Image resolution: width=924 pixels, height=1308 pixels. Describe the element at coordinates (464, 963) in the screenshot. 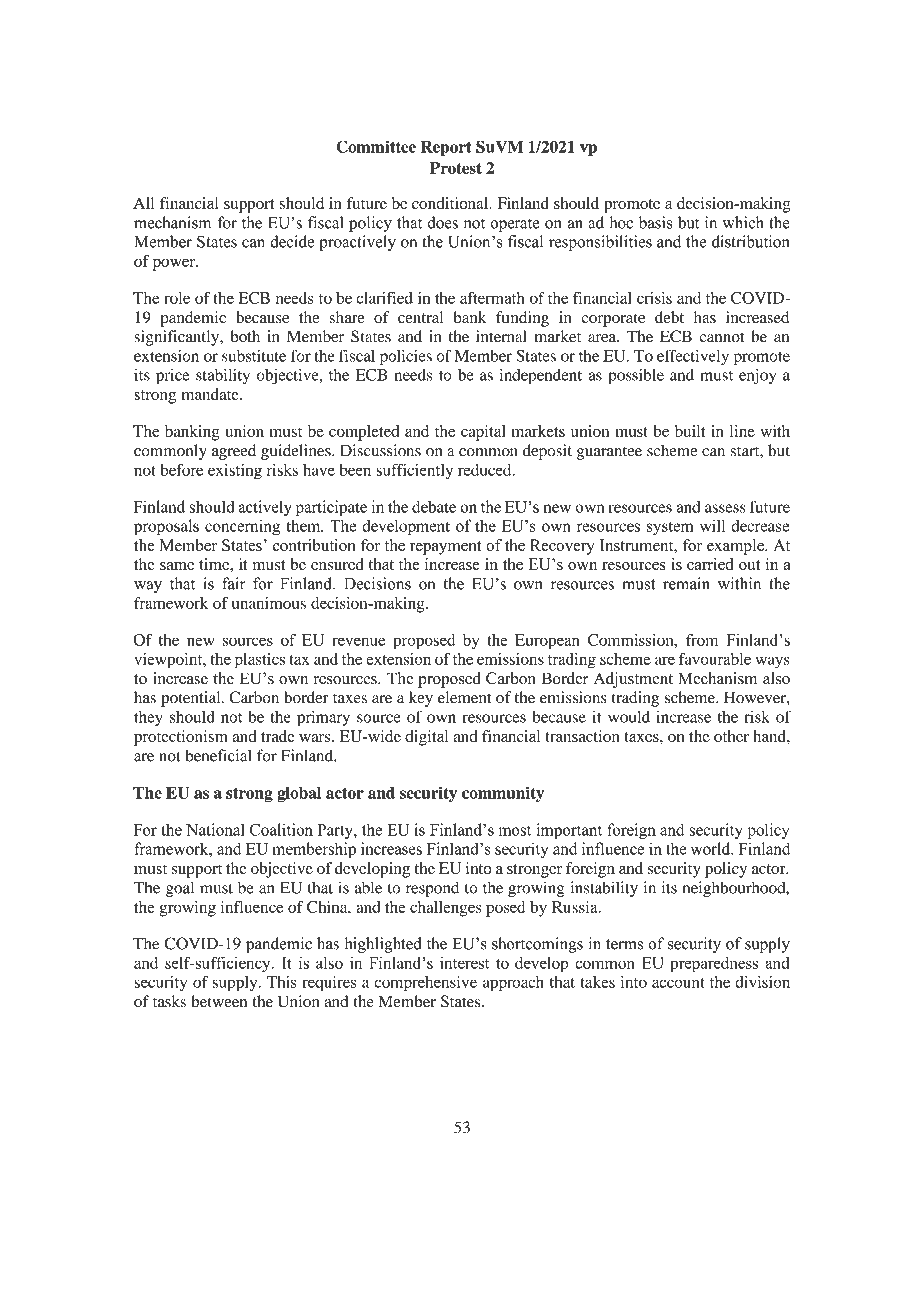

I see `interest` at that location.
